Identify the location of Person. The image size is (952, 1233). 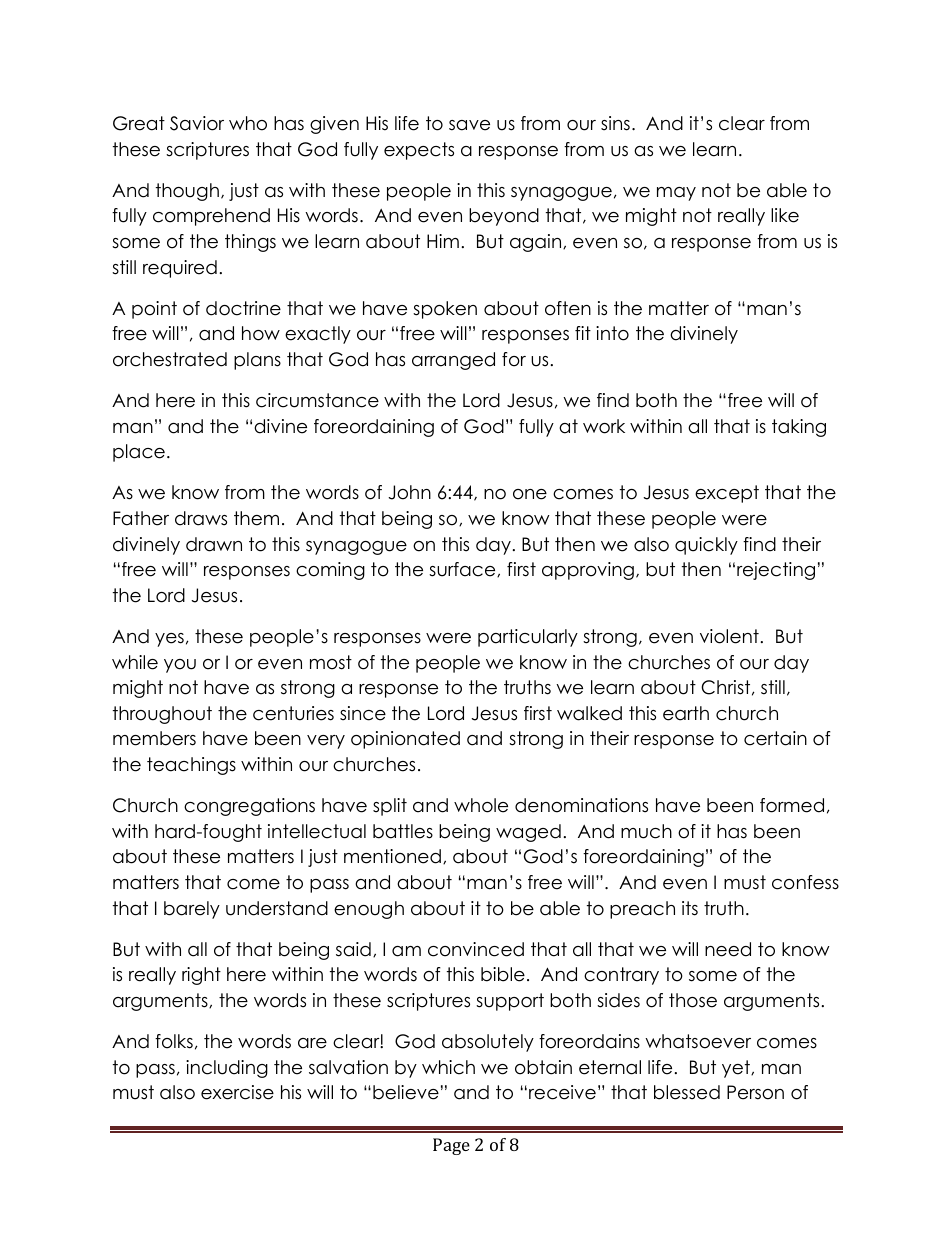
(755, 1092).
